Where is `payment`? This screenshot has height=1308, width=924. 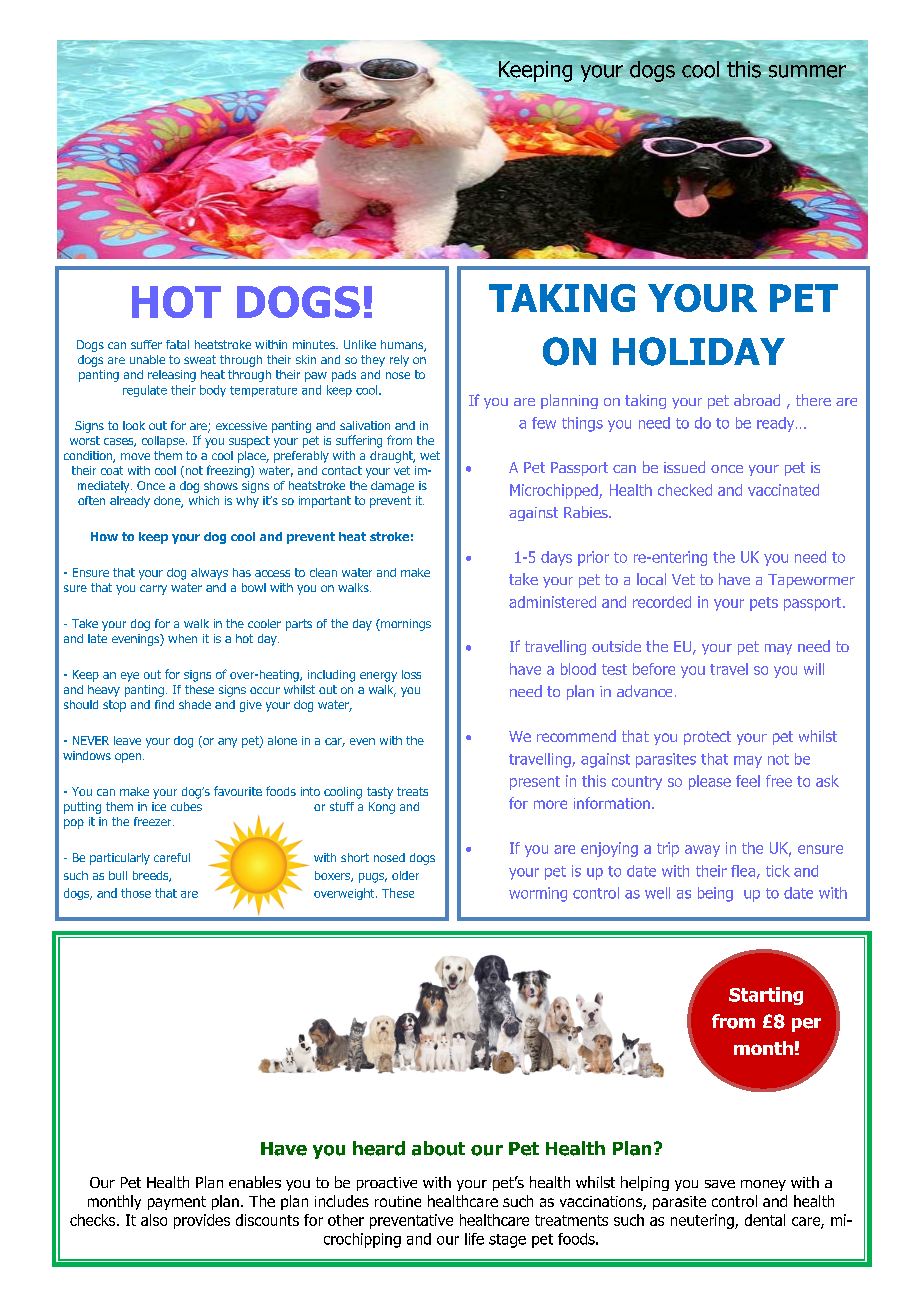
payment is located at coordinates (177, 1203).
